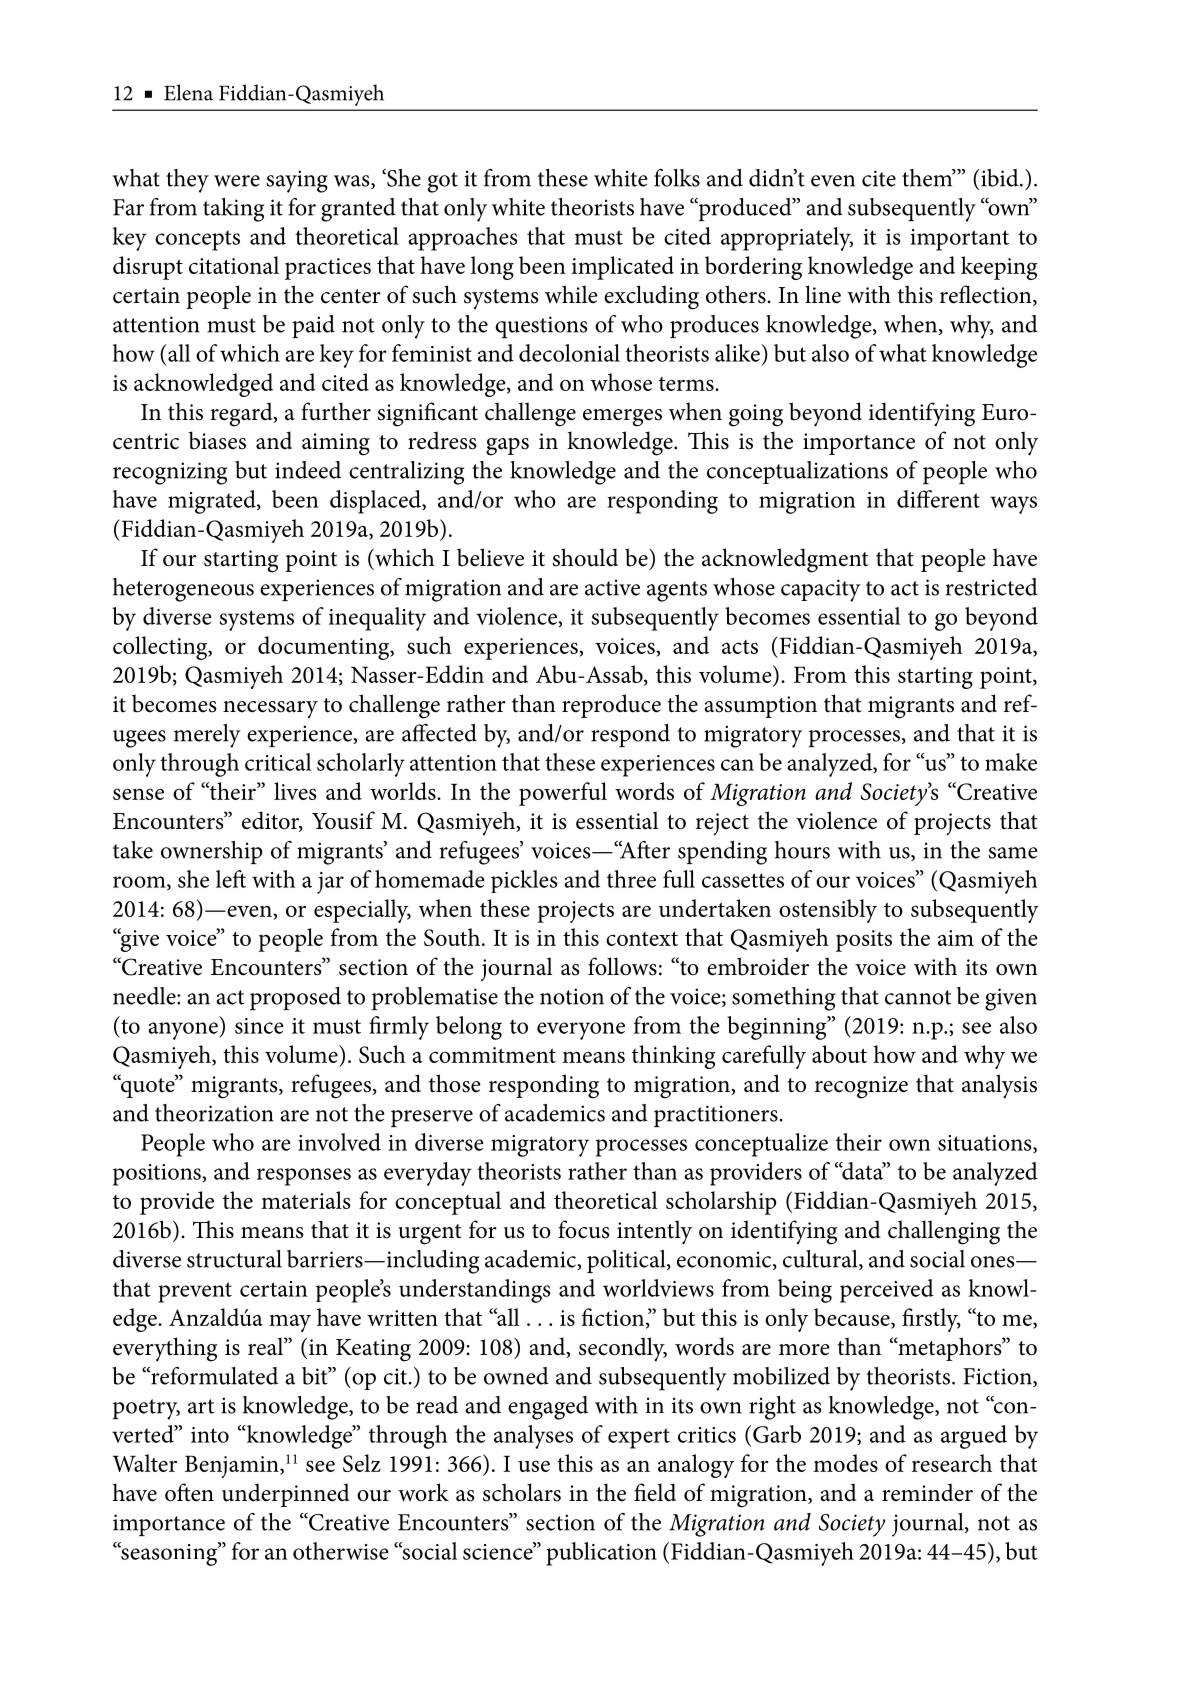  I want to click on restricted, so click(992, 587).
